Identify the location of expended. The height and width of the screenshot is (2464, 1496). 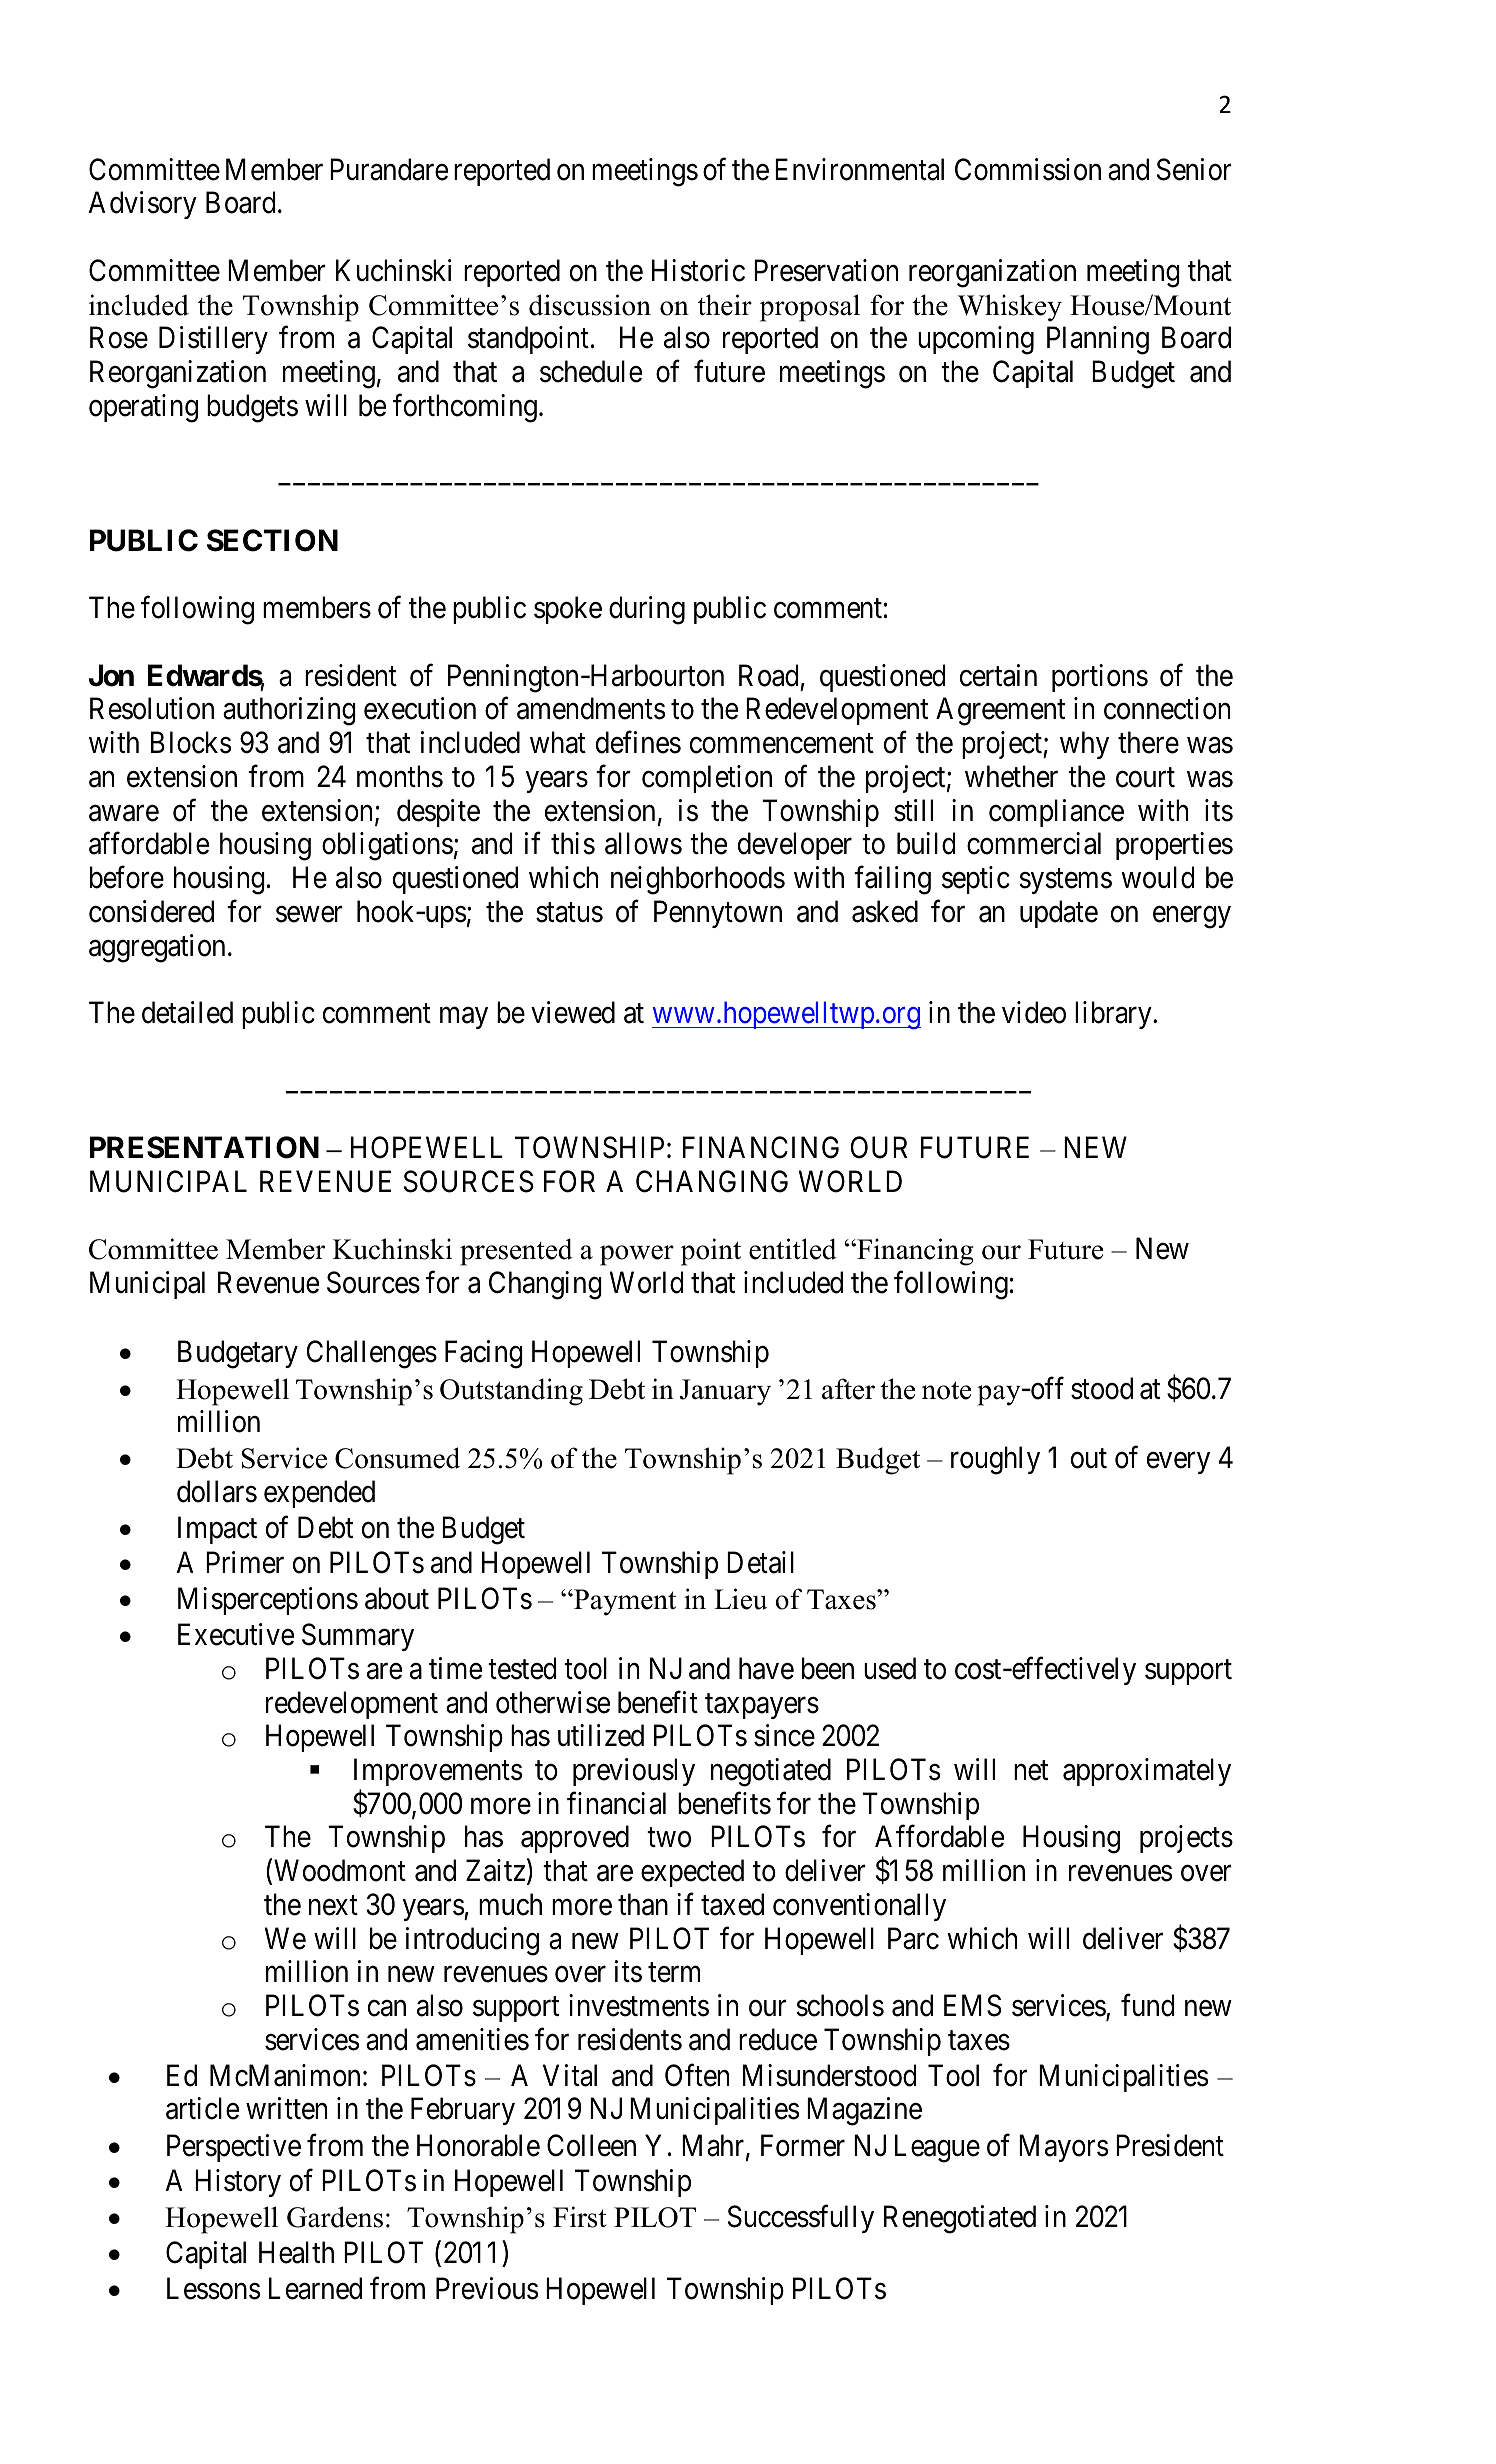
(319, 1494).
